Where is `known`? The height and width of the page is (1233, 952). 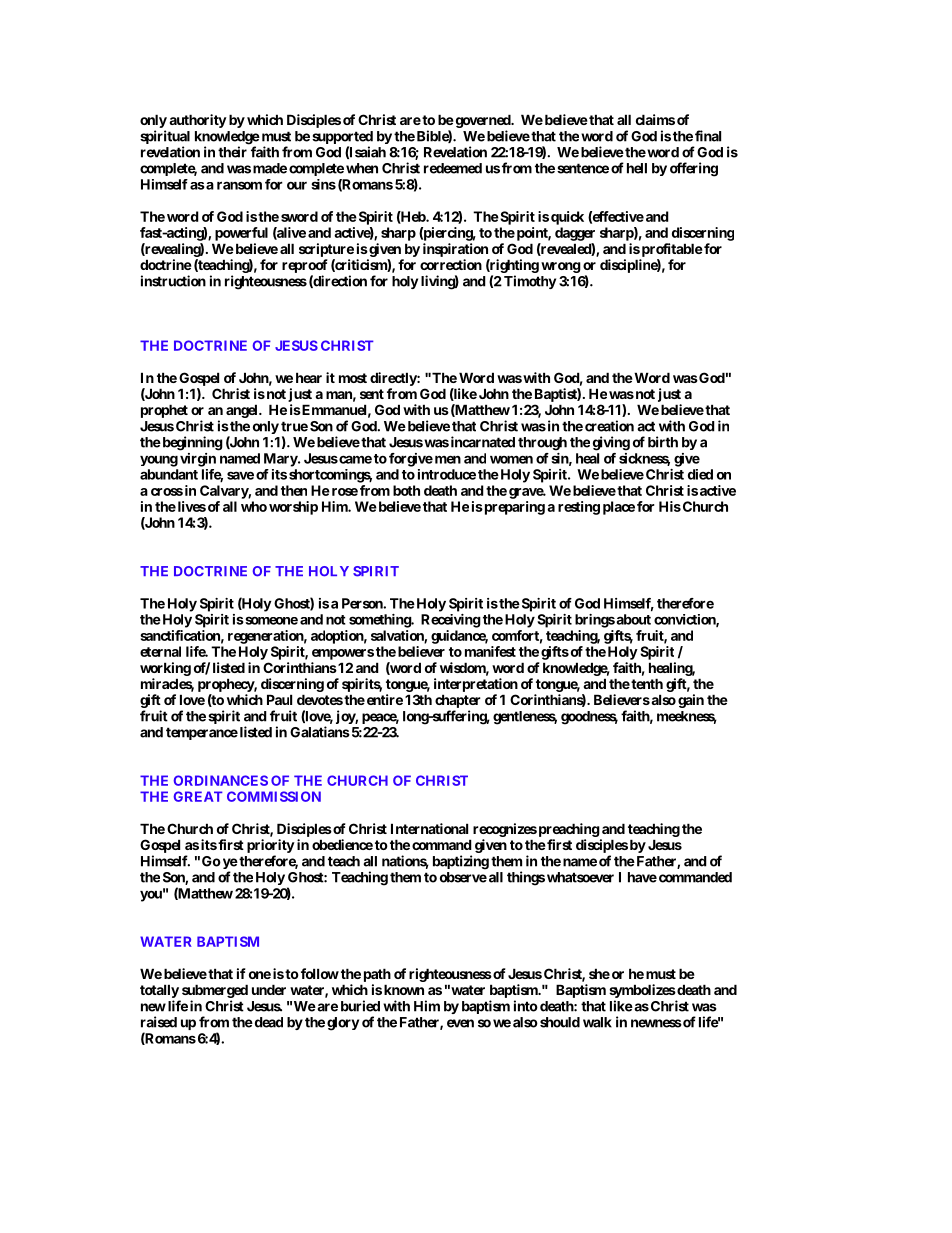
known is located at coordinates (404, 989).
